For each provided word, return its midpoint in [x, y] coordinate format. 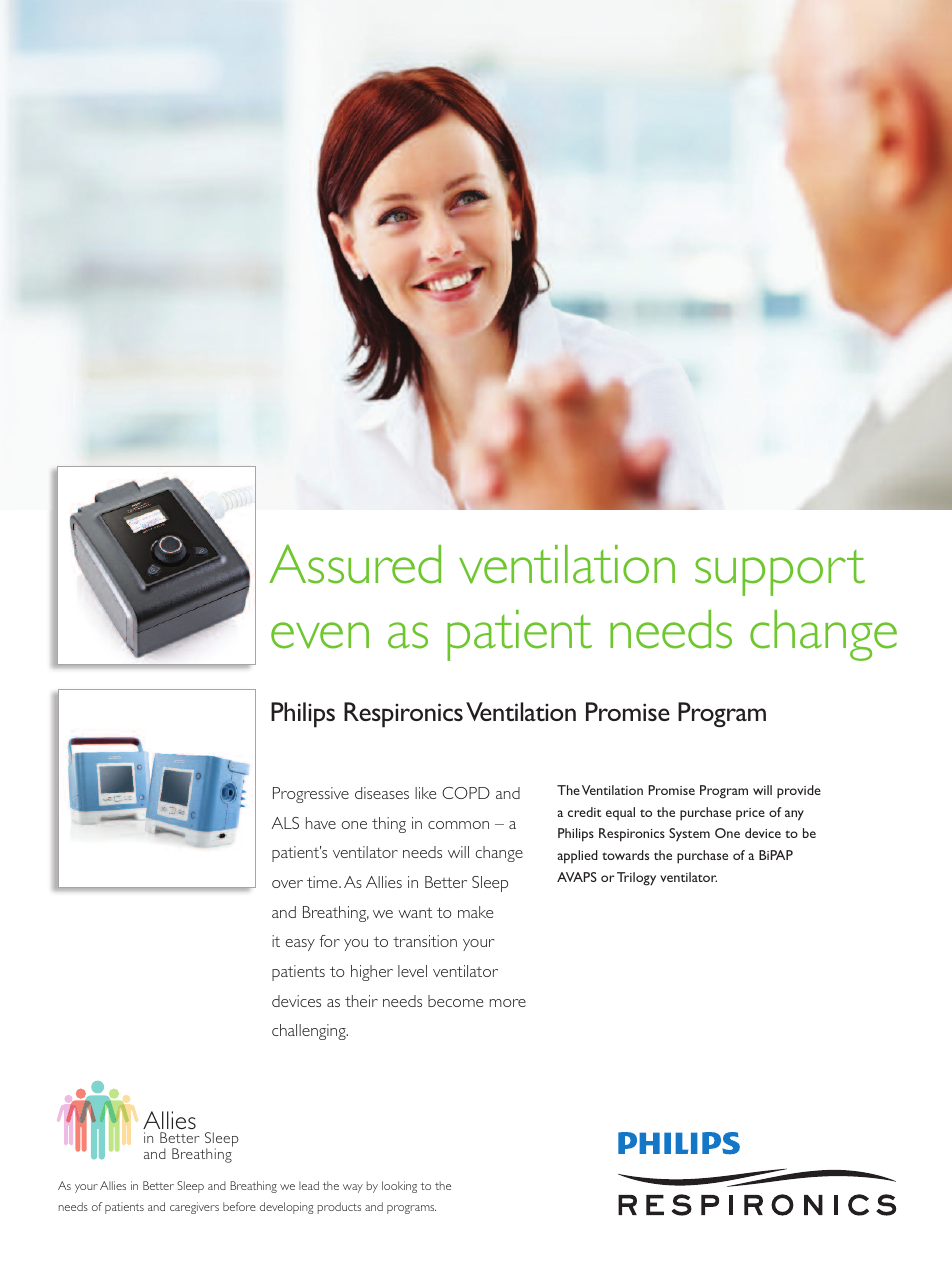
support [780, 572]
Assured [355, 564]
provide [799, 792]
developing [287, 1208]
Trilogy [636, 879]
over [287, 884]
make [475, 912]
